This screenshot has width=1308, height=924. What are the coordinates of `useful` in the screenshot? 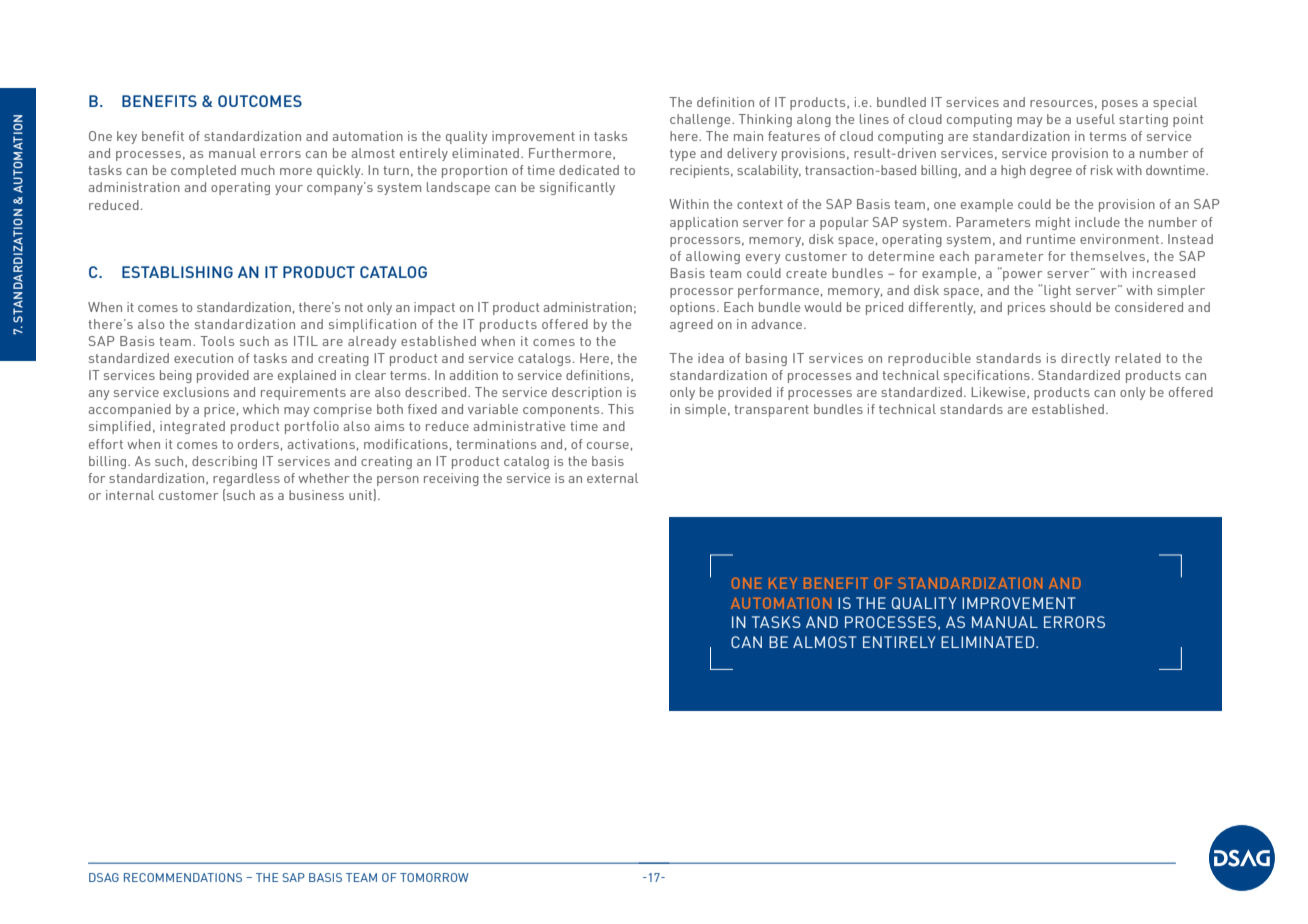 It's located at (1096, 119).
